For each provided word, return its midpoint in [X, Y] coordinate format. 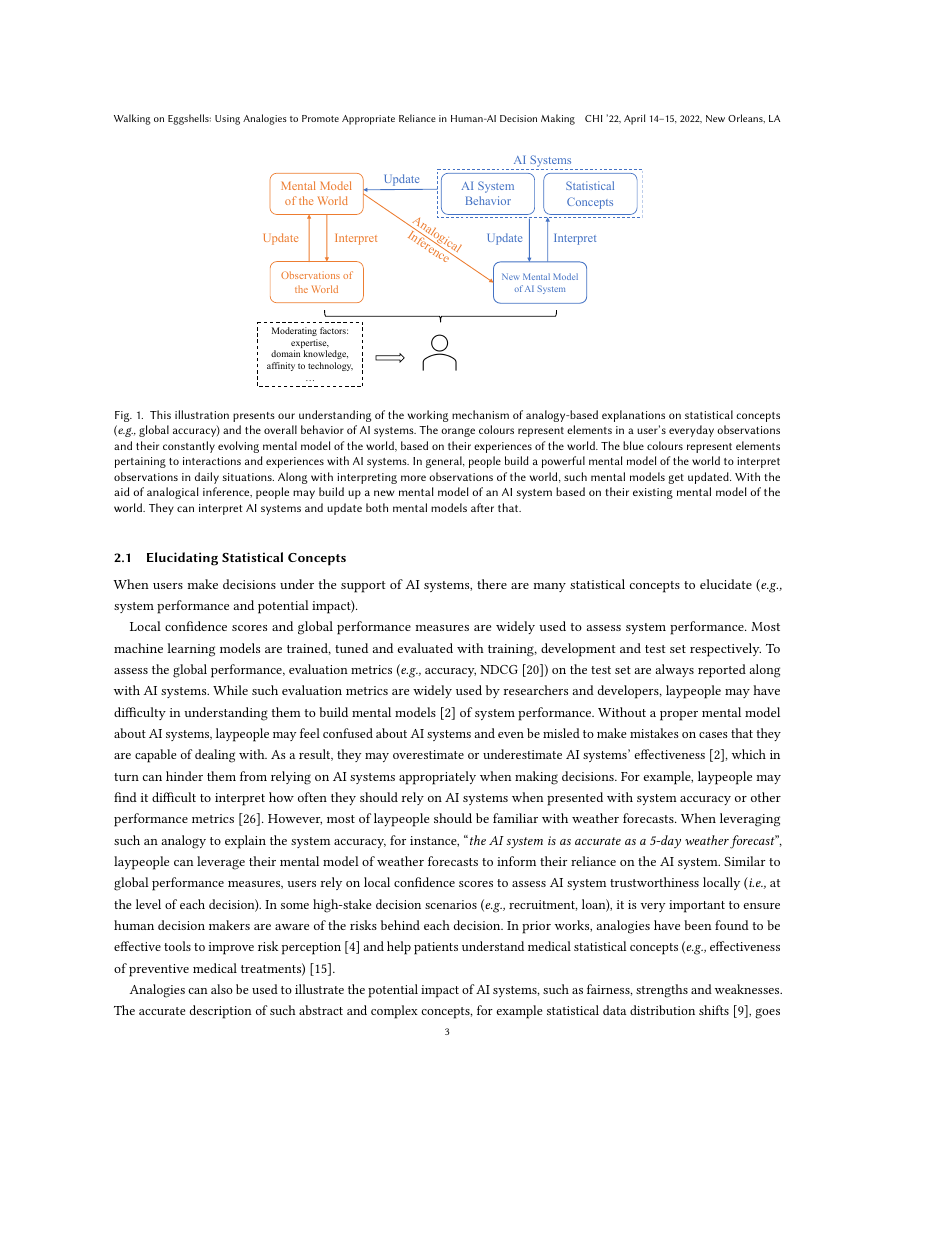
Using [227, 120]
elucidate [726, 584]
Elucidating [182, 559]
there [492, 584]
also [222, 989]
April [634, 119]
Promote [320, 118]
